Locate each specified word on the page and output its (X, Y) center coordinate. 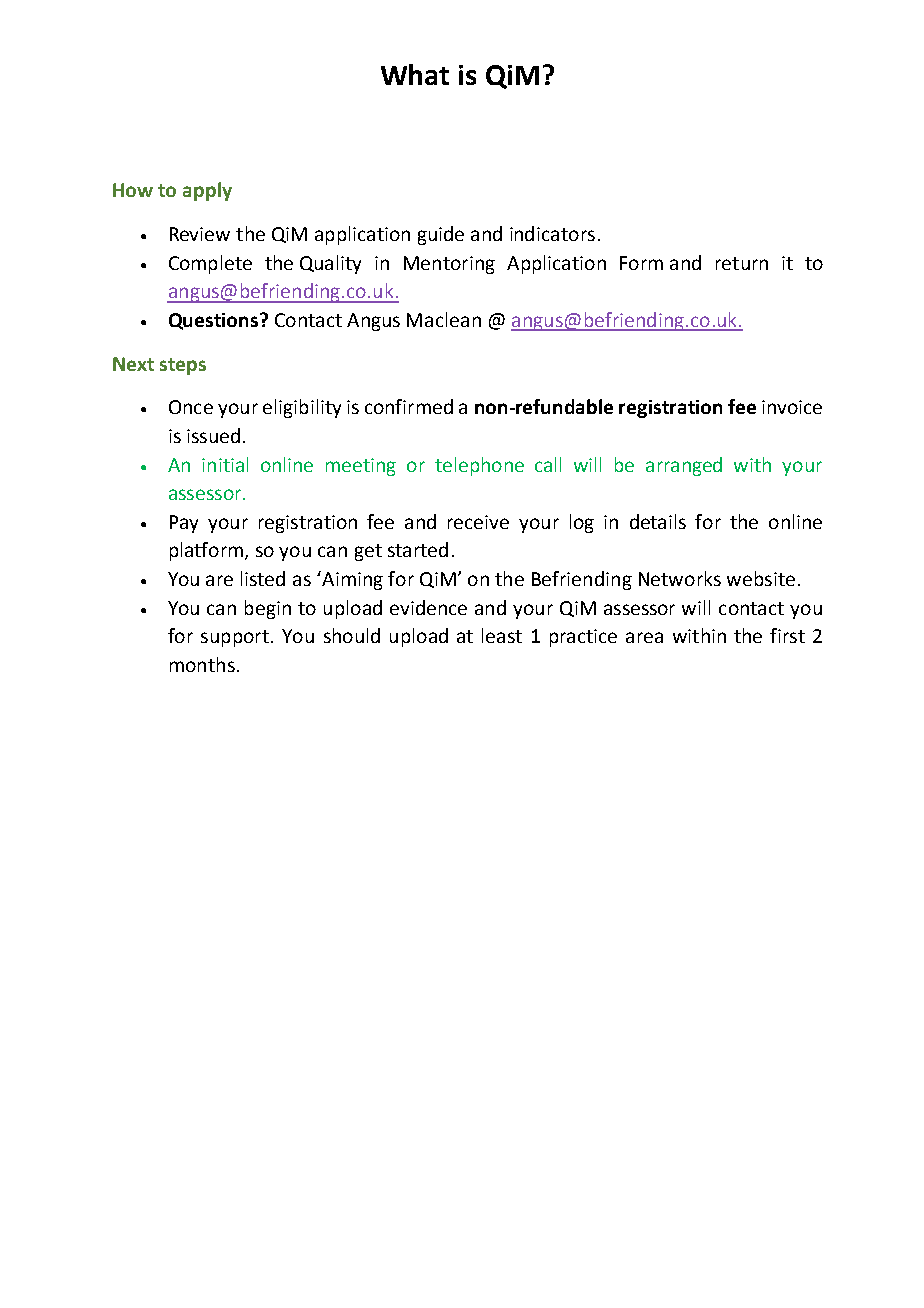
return (742, 263)
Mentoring (449, 265)
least (502, 635)
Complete (210, 264)
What (415, 74)
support (235, 638)
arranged (684, 466)
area (644, 637)
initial (225, 464)
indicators (552, 233)
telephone (479, 466)
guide (441, 235)
